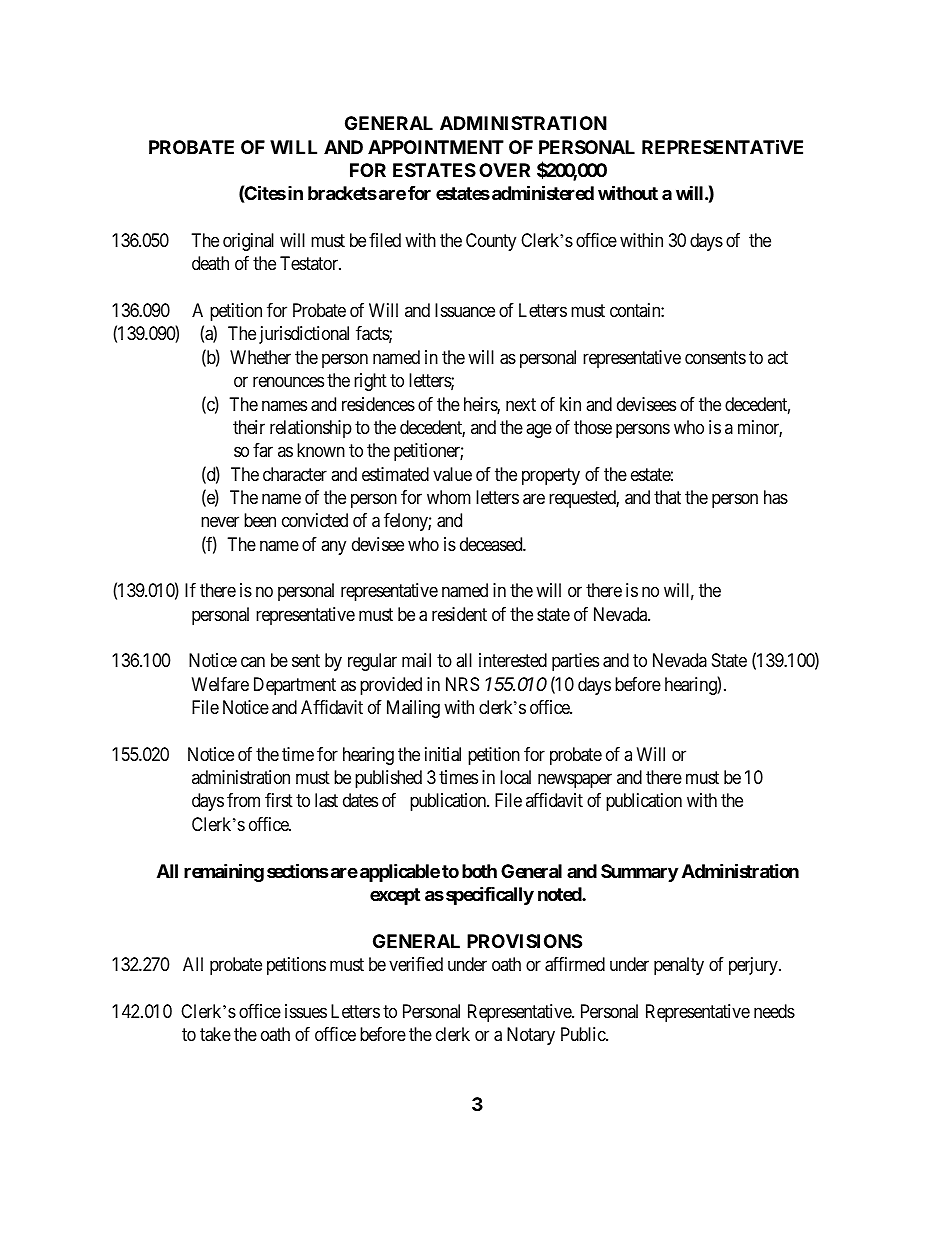  Describe the element at coordinates (449, 497) in the screenshot. I see `whom` at that location.
